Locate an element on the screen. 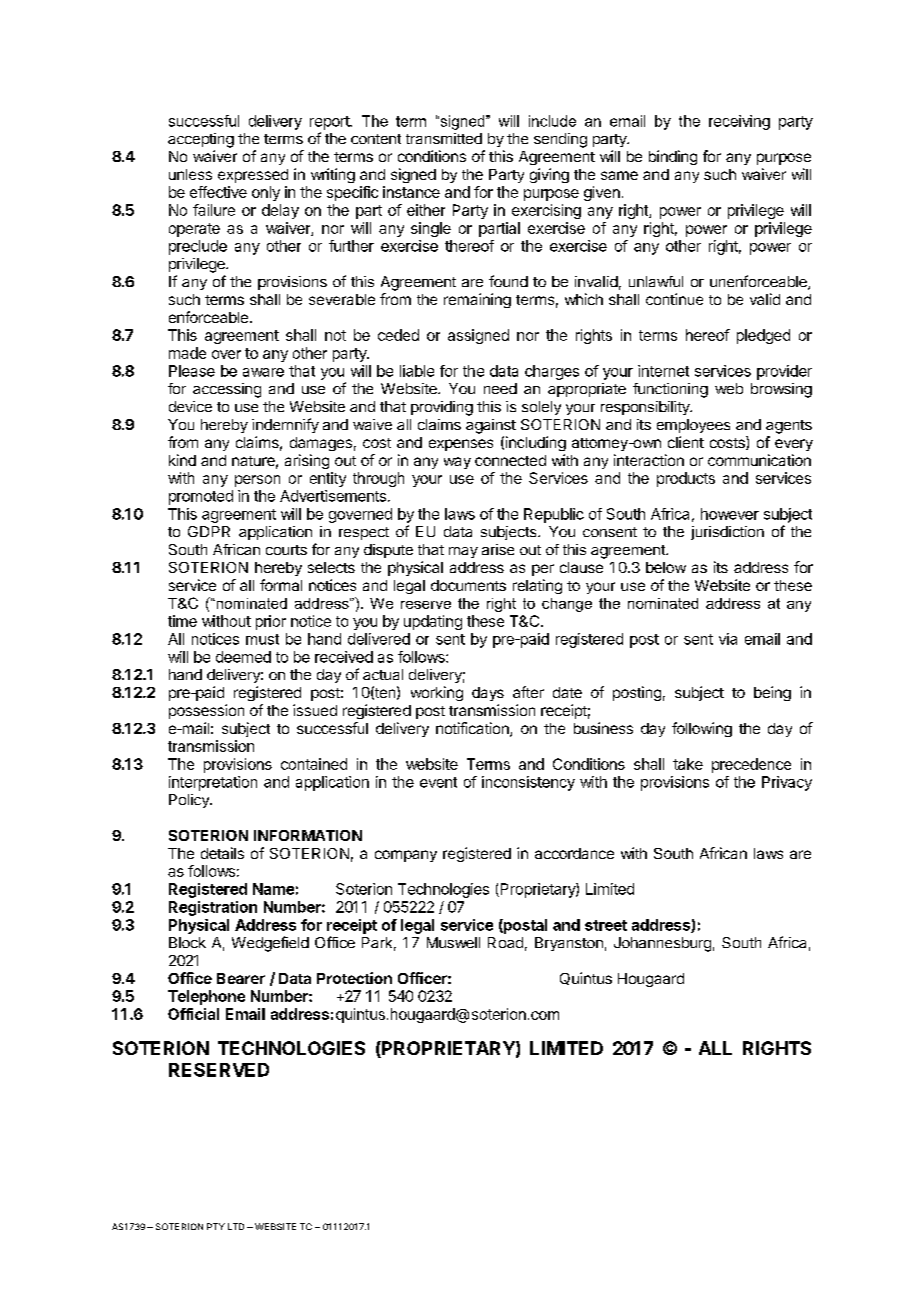 This screenshot has width=924, height=1308. receiving is located at coordinates (739, 122).
